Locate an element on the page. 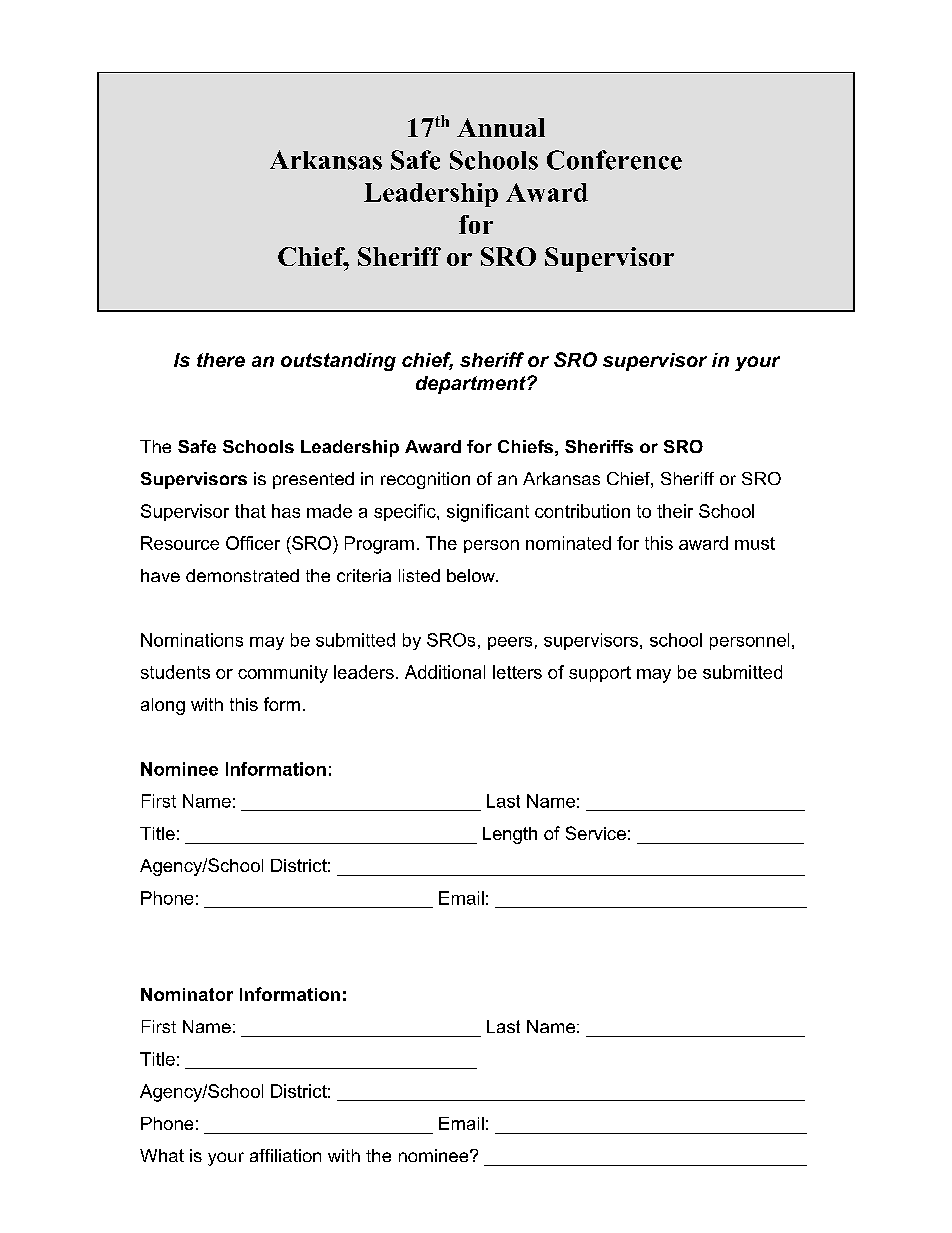 The width and height of the page is (952, 1233). department is located at coordinates (472, 385).
